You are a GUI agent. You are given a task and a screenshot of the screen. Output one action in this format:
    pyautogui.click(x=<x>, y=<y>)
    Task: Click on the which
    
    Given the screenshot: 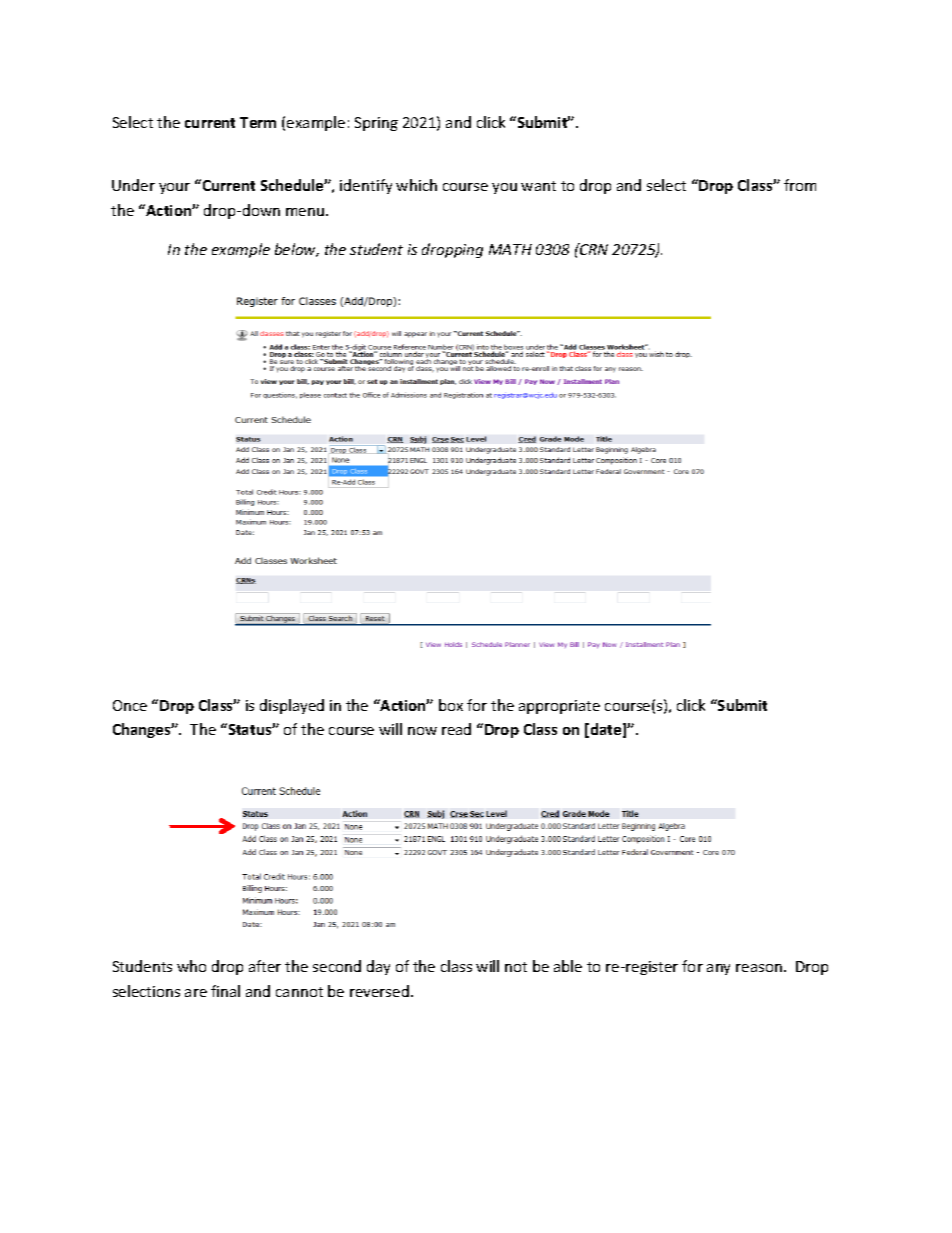 What is the action you would take?
    pyautogui.click(x=416, y=185)
